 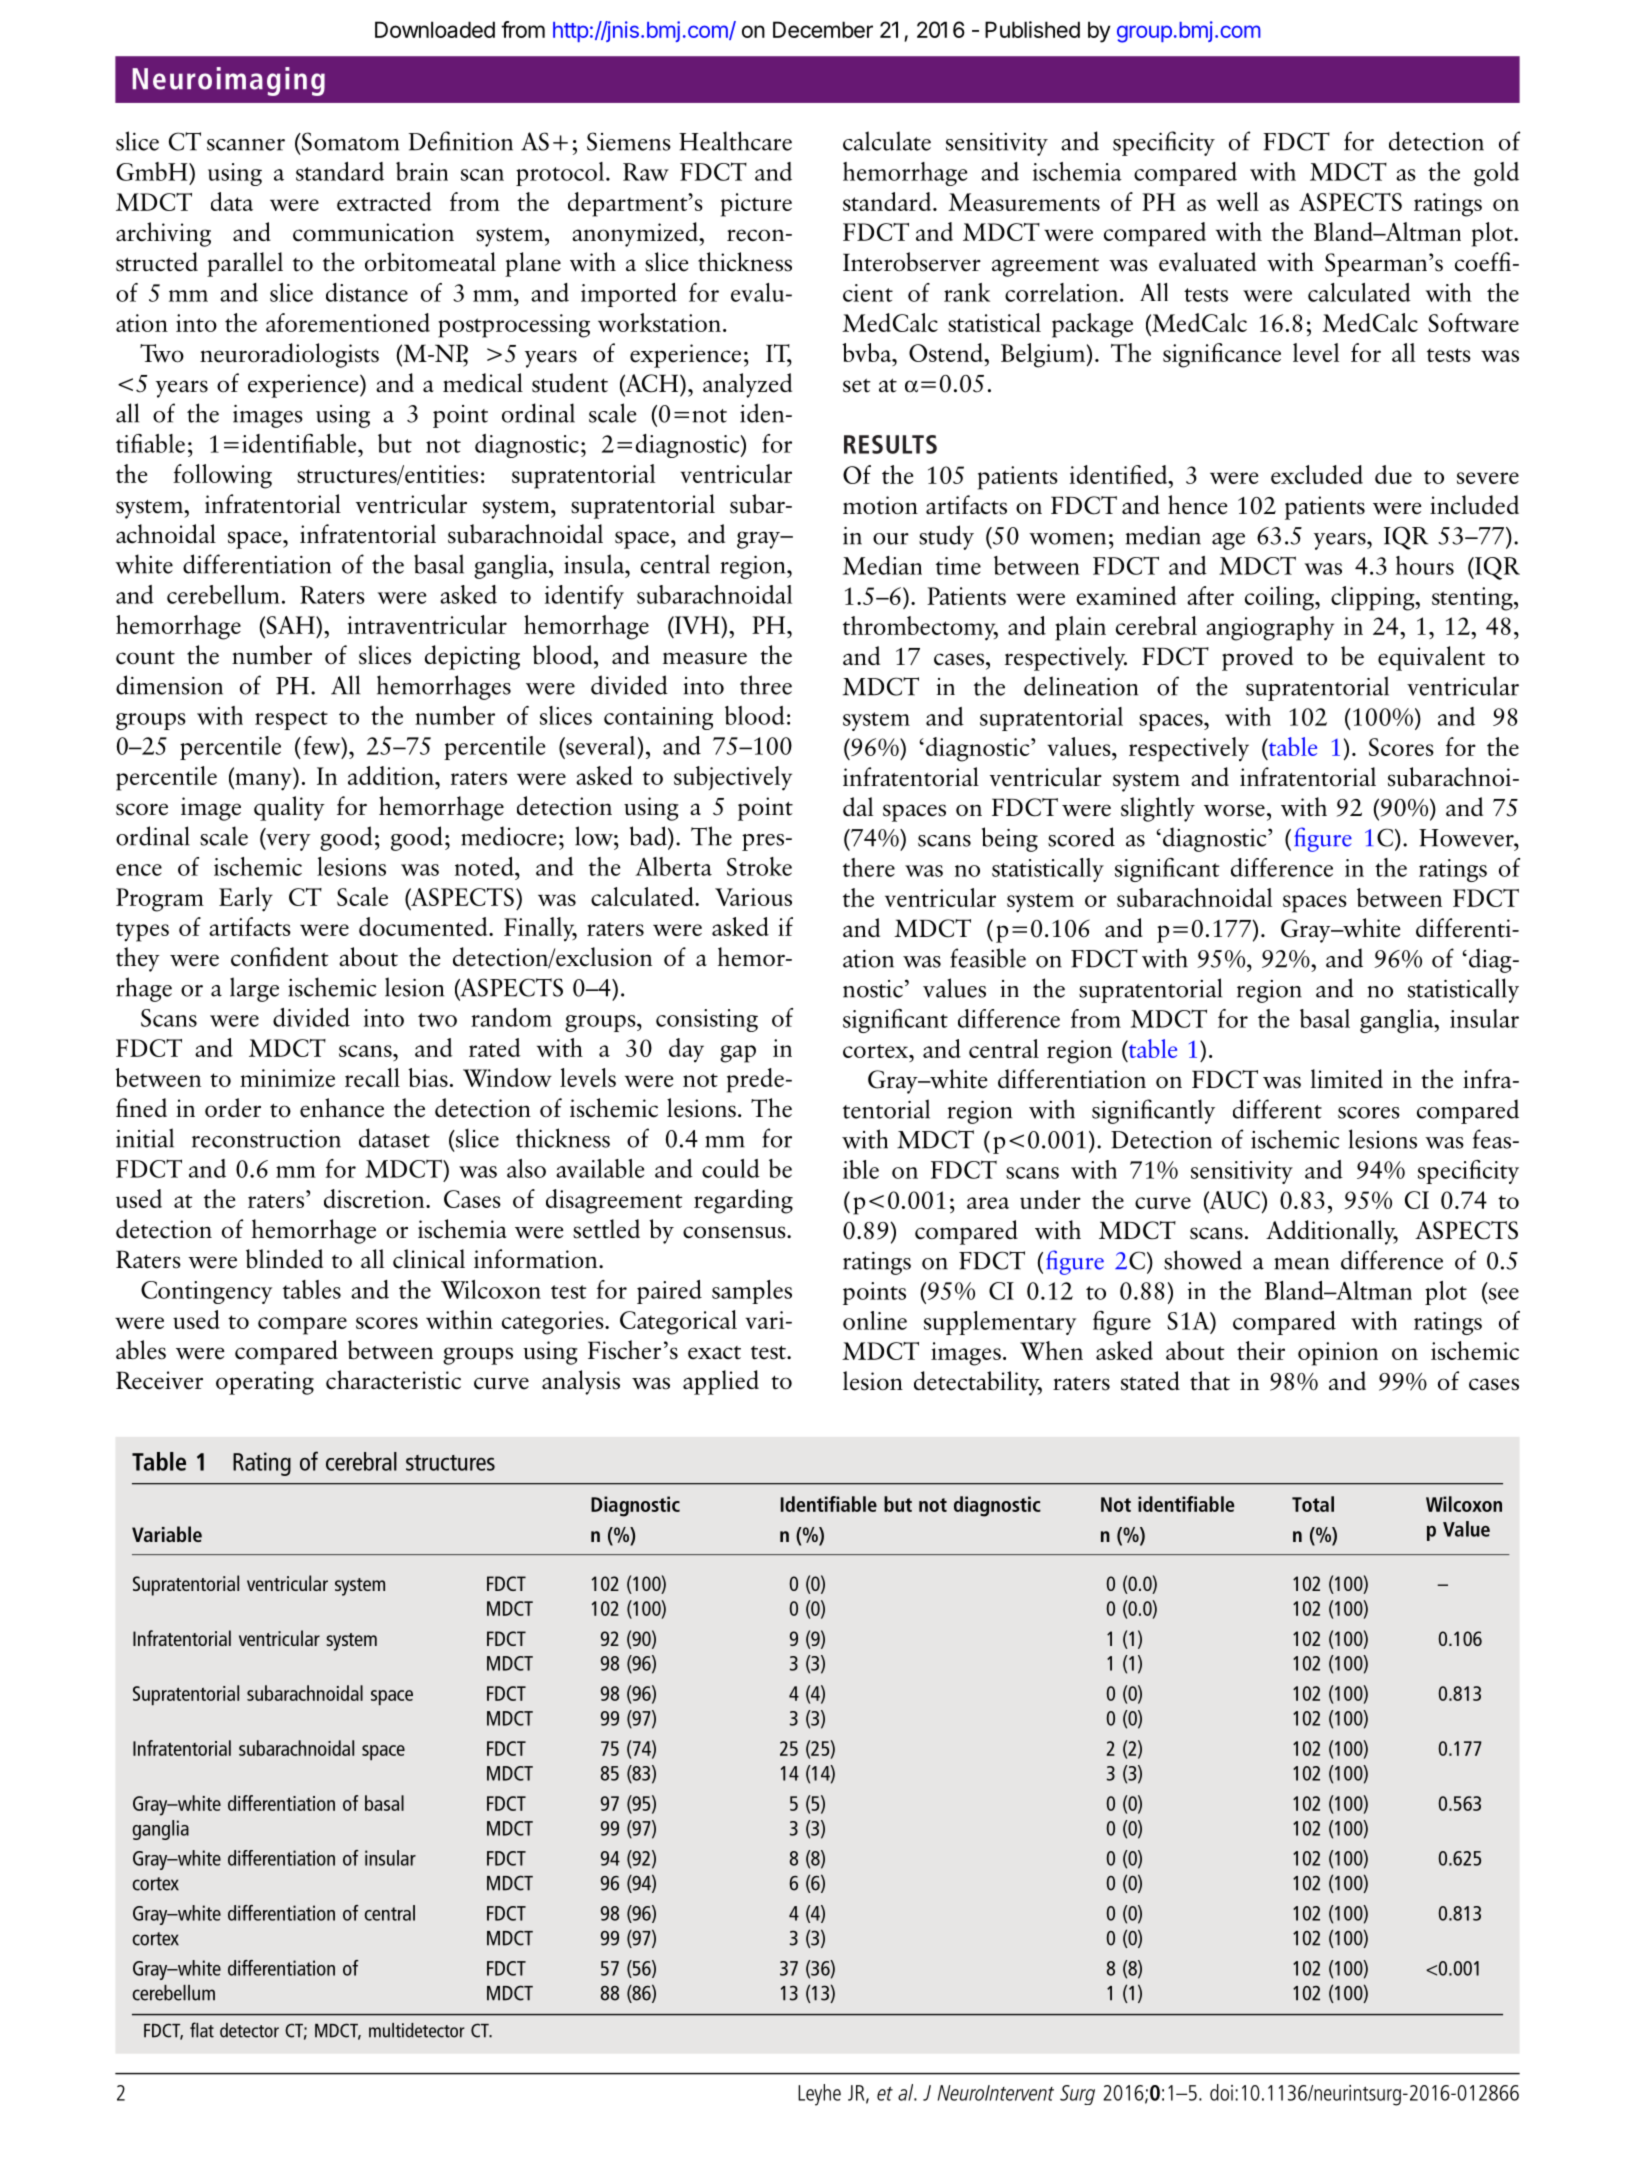 What do you see at coordinates (823, 29) in the screenshot?
I see `December` at bounding box center [823, 29].
